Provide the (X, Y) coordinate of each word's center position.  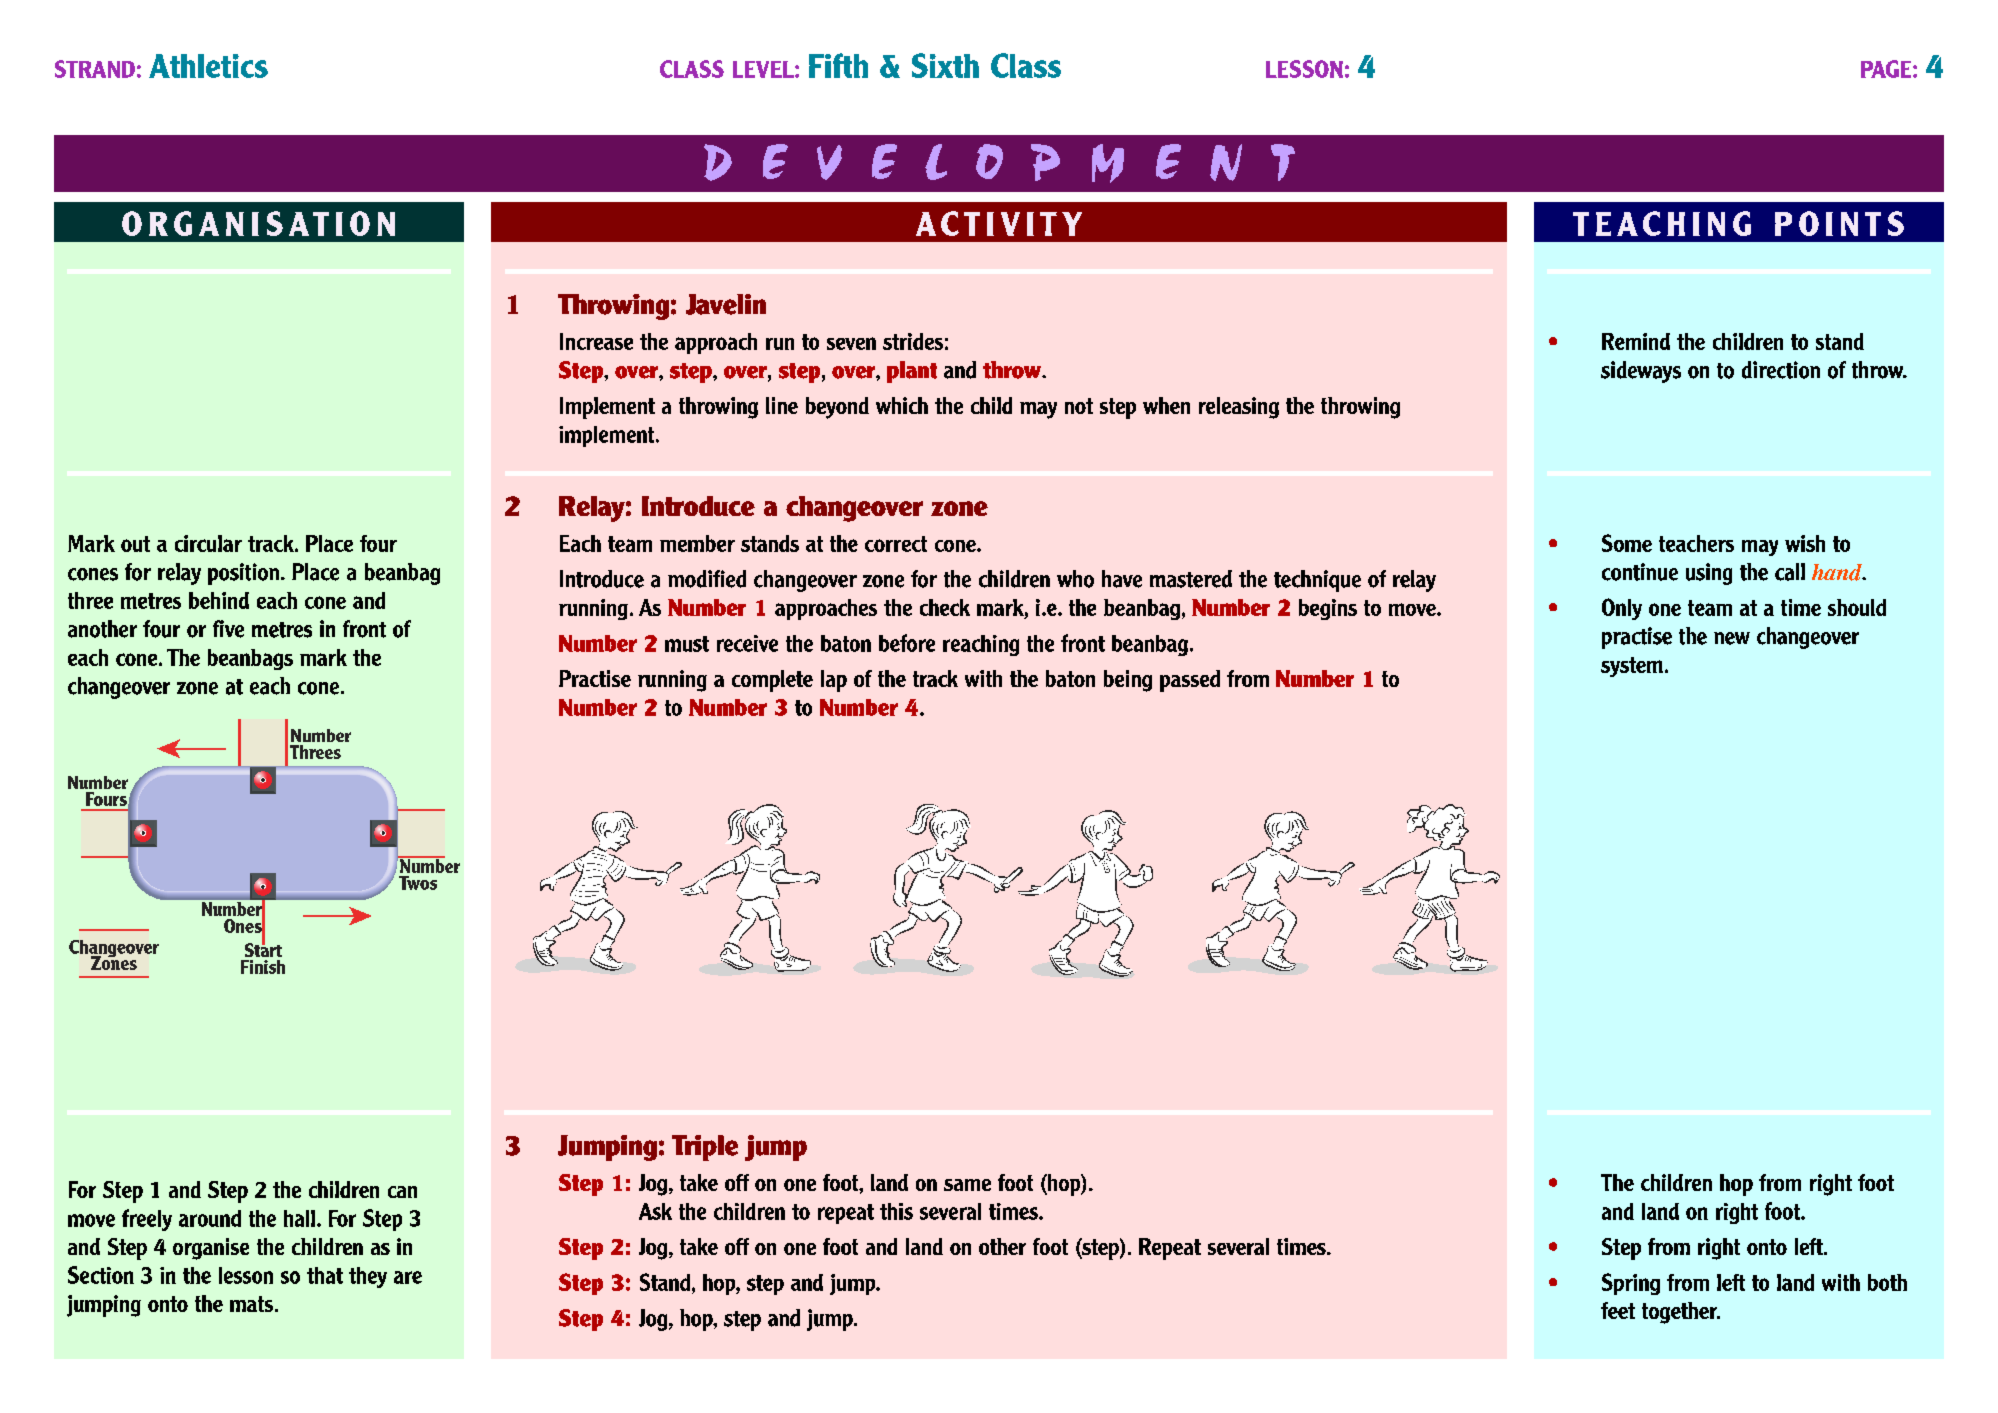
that (325, 1275)
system (1632, 667)
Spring (1631, 1284)
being (1128, 681)
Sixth (945, 65)
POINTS (1839, 223)
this (896, 1211)
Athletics (208, 66)
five (228, 629)
